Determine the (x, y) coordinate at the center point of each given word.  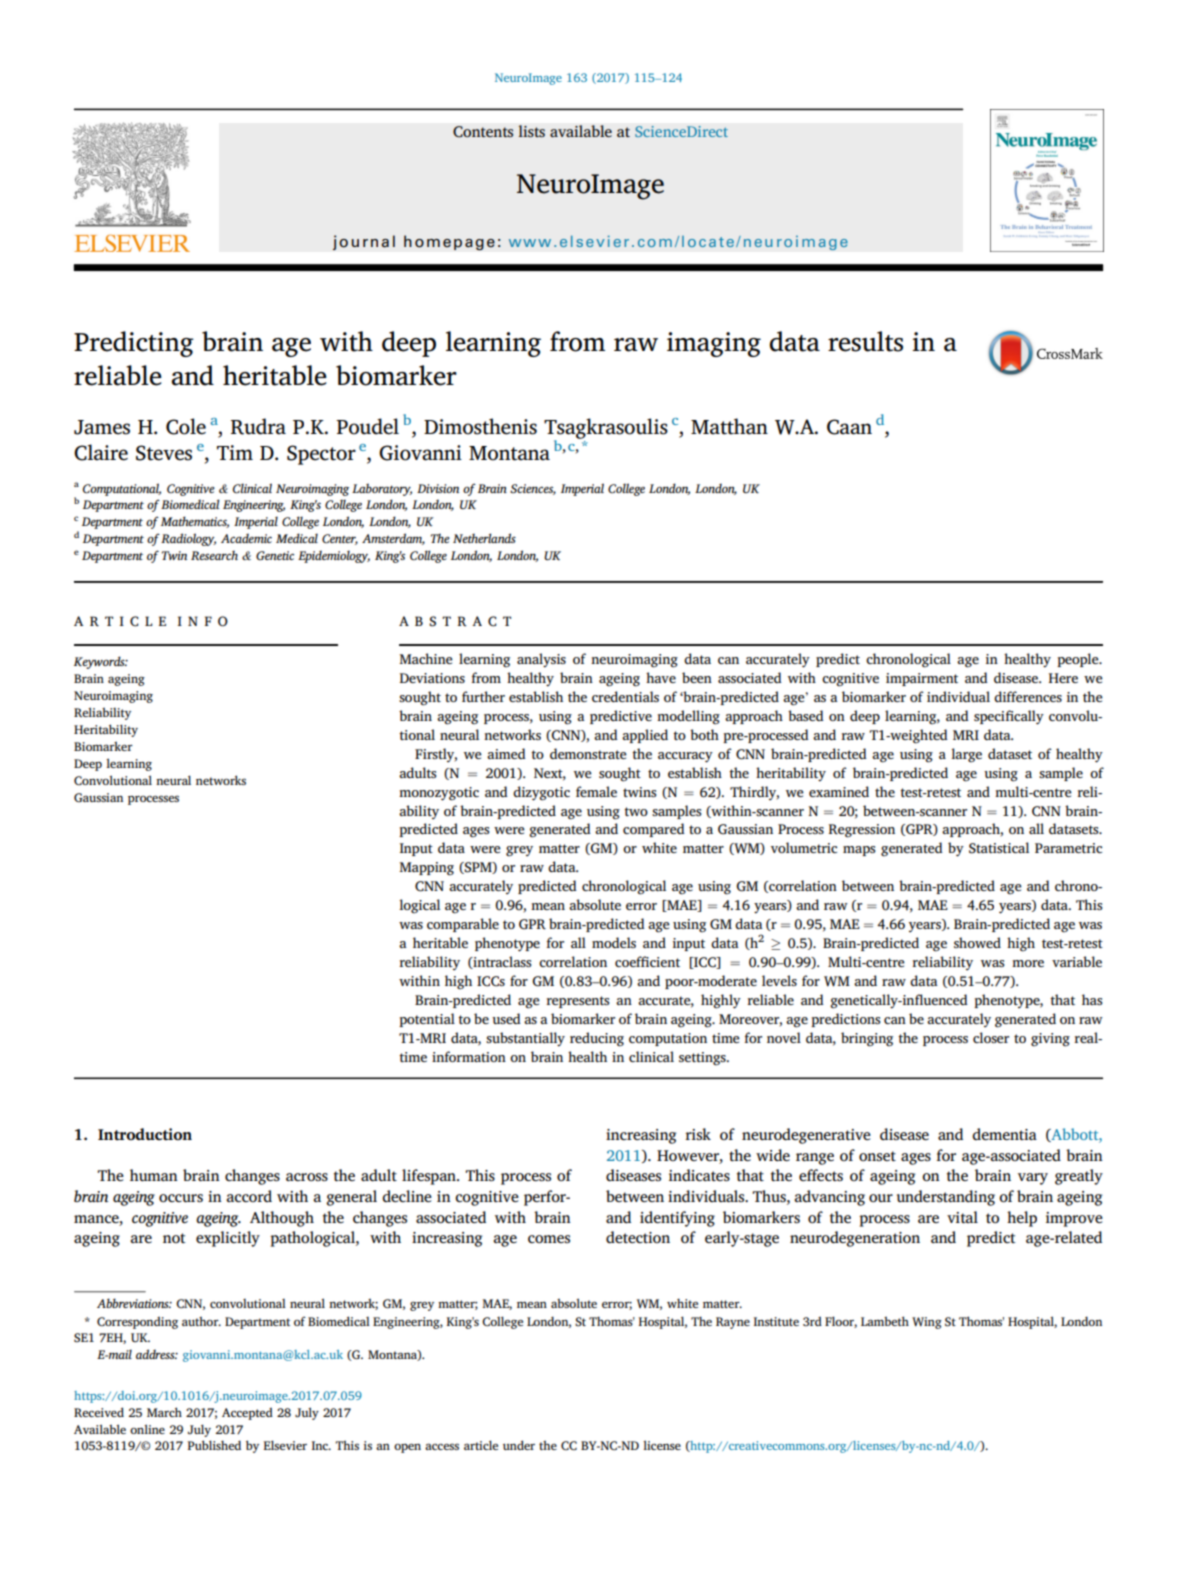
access (442, 1446)
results (865, 341)
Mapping (426, 869)
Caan (849, 427)
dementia (1004, 1134)
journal (364, 242)
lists (531, 131)
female (596, 791)
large (966, 755)
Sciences (533, 489)
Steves (164, 453)
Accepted (247, 1413)
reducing (597, 1039)
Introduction (145, 1134)
